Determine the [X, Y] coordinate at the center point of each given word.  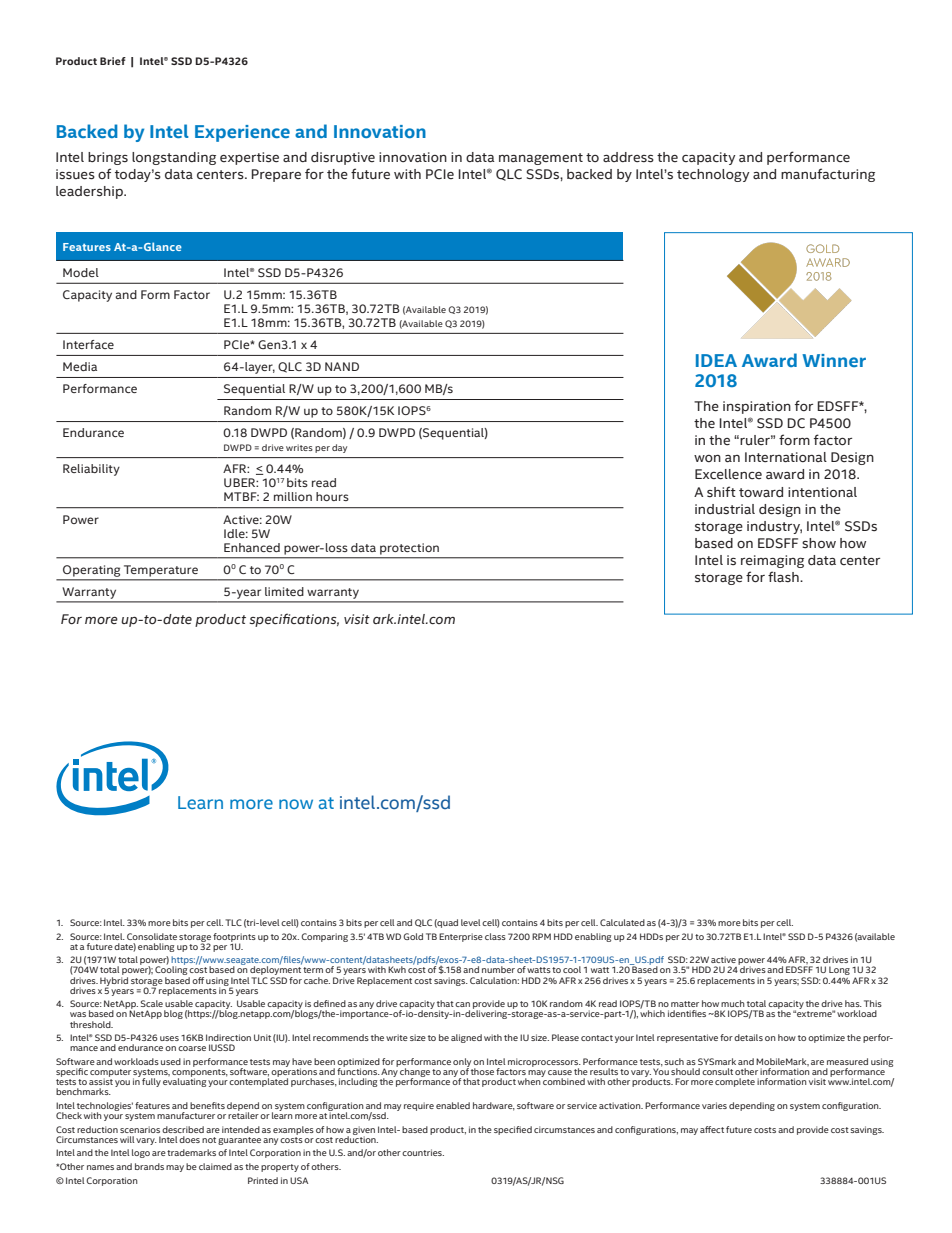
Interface [88, 344]
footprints [234, 938]
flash [784, 576]
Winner [834, 360]
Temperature [161, 571]
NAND [342, 366]
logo [141, 1153]
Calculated [622, 922]
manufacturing [828, 175]
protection [409, 549]
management [541, 159]
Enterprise [461, 937]
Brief [113, 61]
